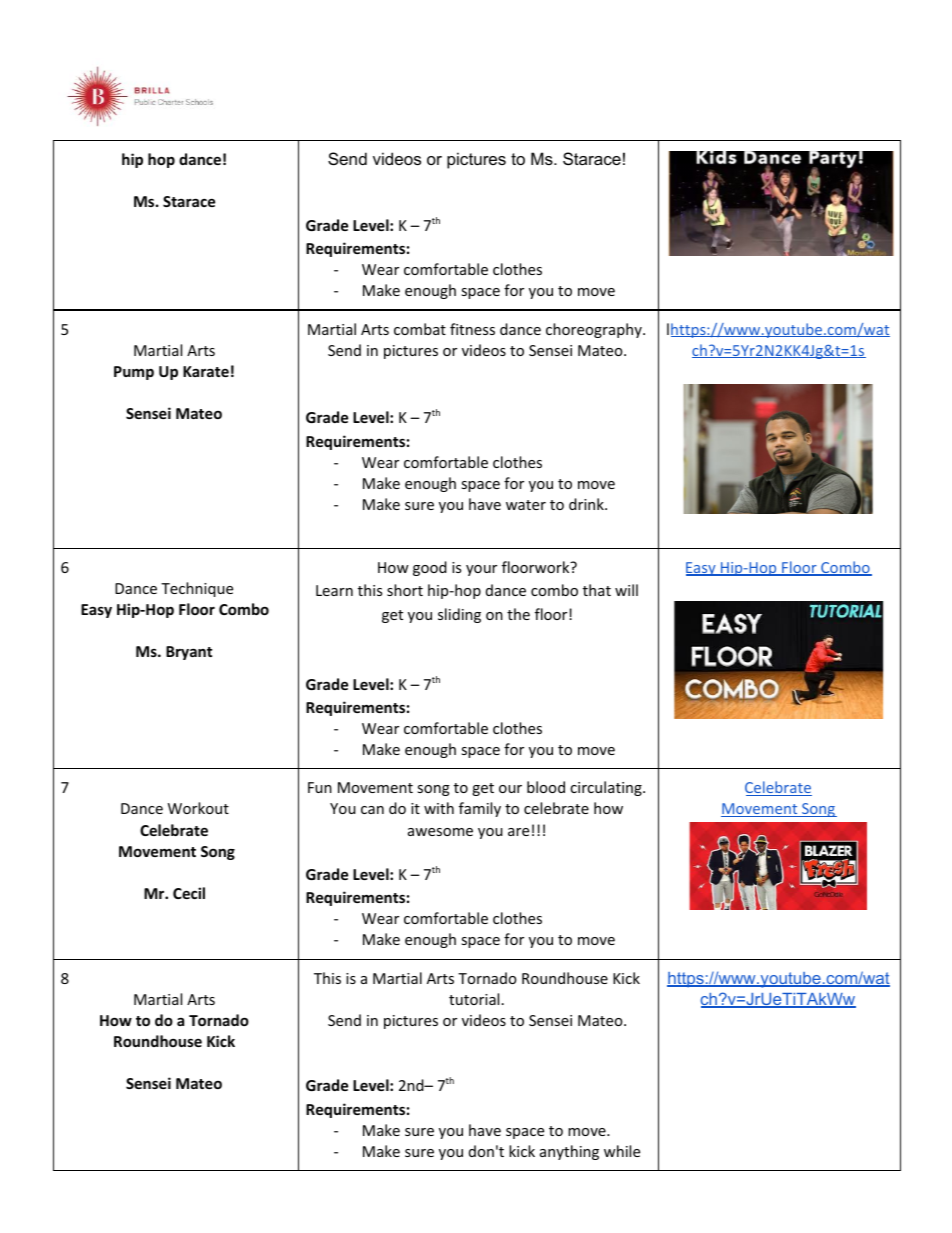 Image resolution: width=952 pixels, height=1233 pixels. Describe the element at coordinates (440, 832) in the image. I see `awesome` at that location.
